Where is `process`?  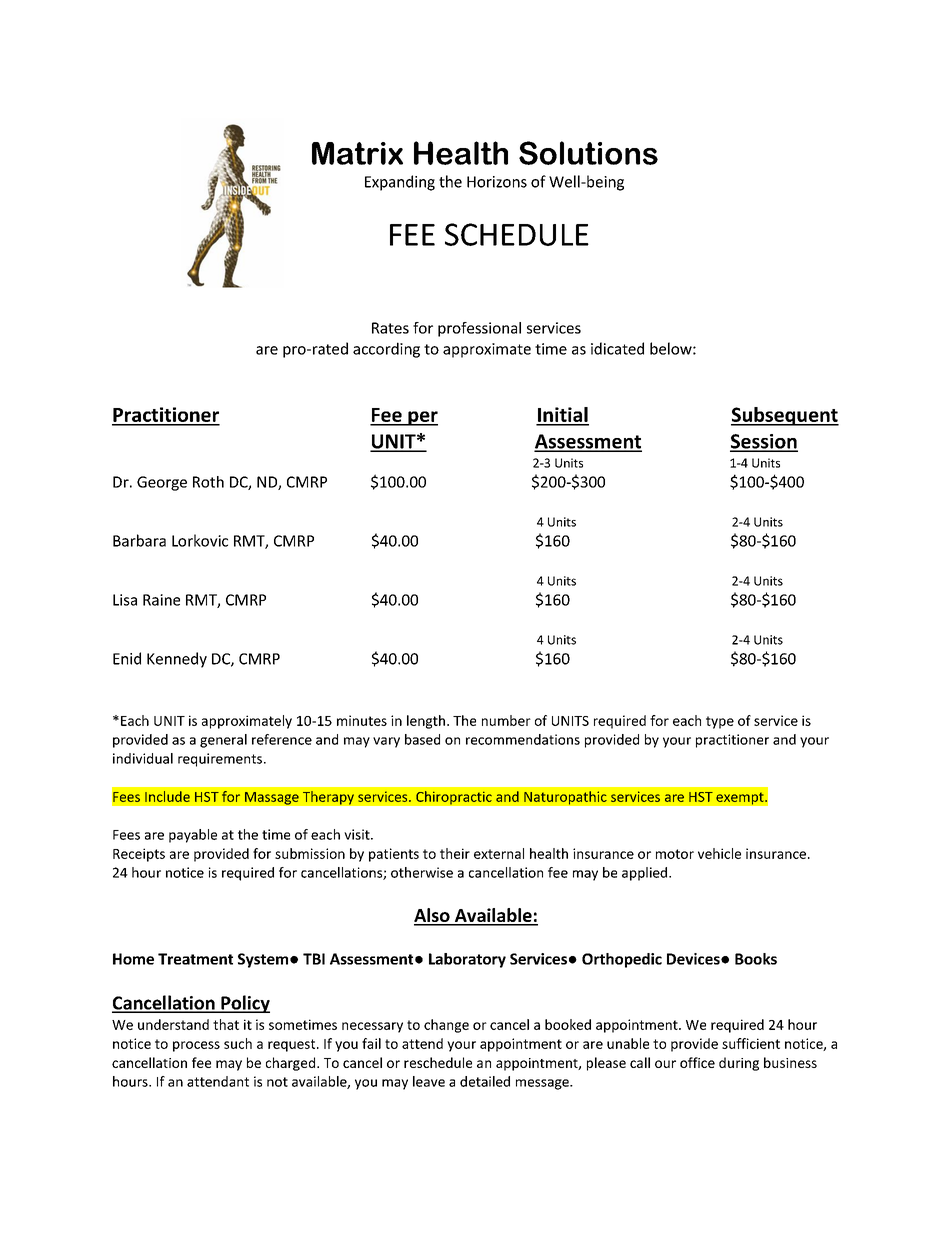
process is located at coordinates (196, 1046).
